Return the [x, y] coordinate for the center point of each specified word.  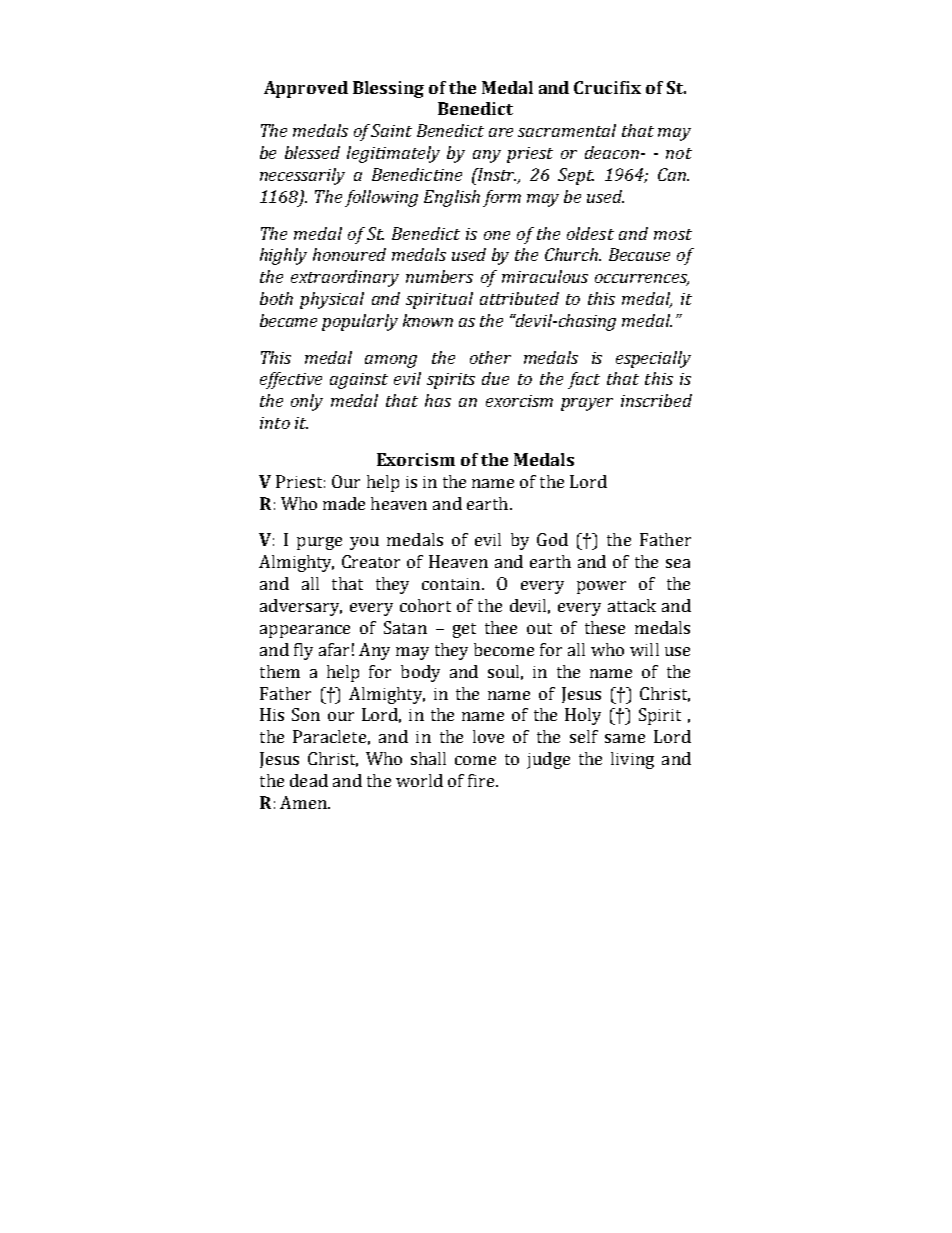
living [632, 760]
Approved [306, 89]
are [501, 132]
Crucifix [607, 87]
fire [482, 780]
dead [309, 780]
